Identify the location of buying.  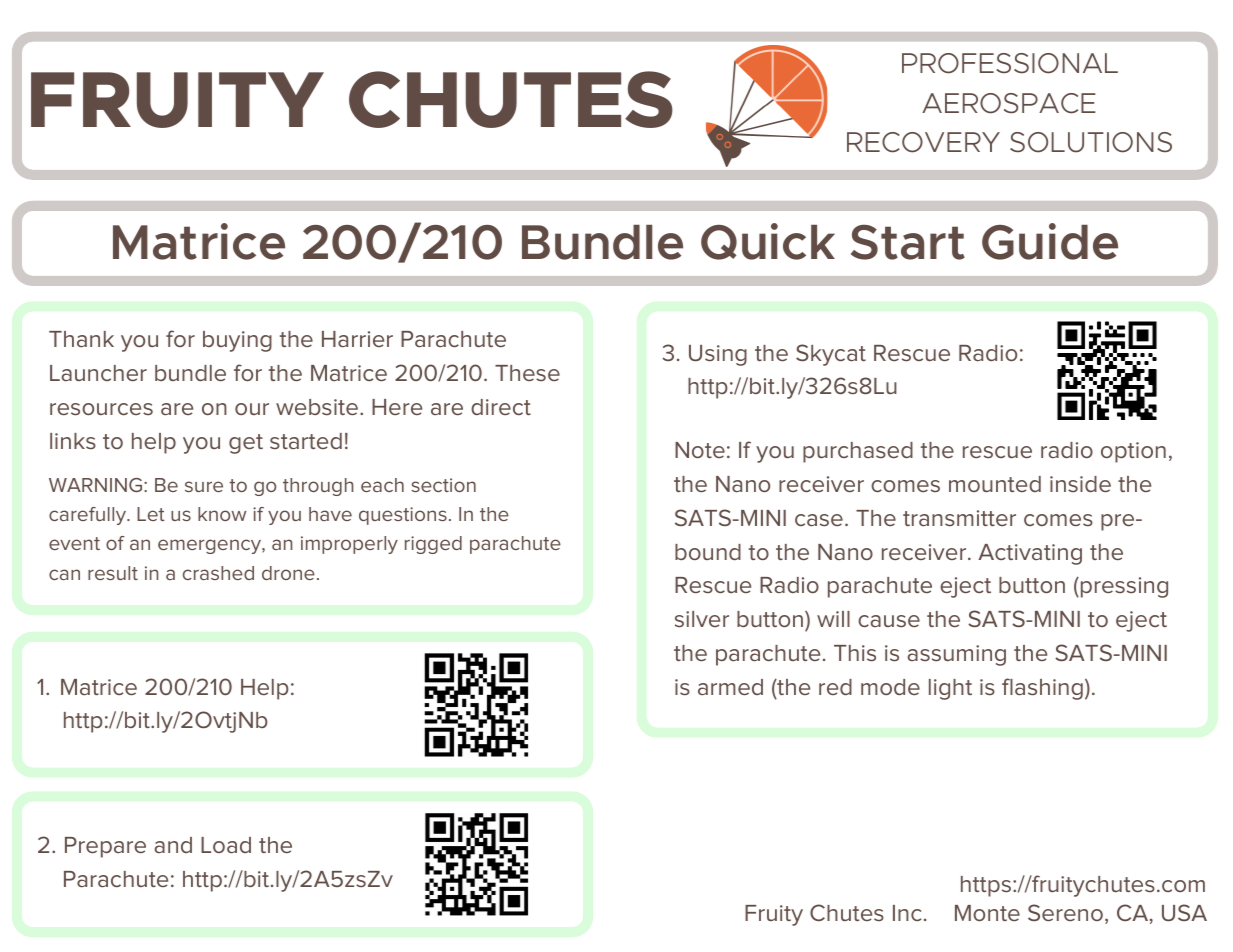
(237, 341).
